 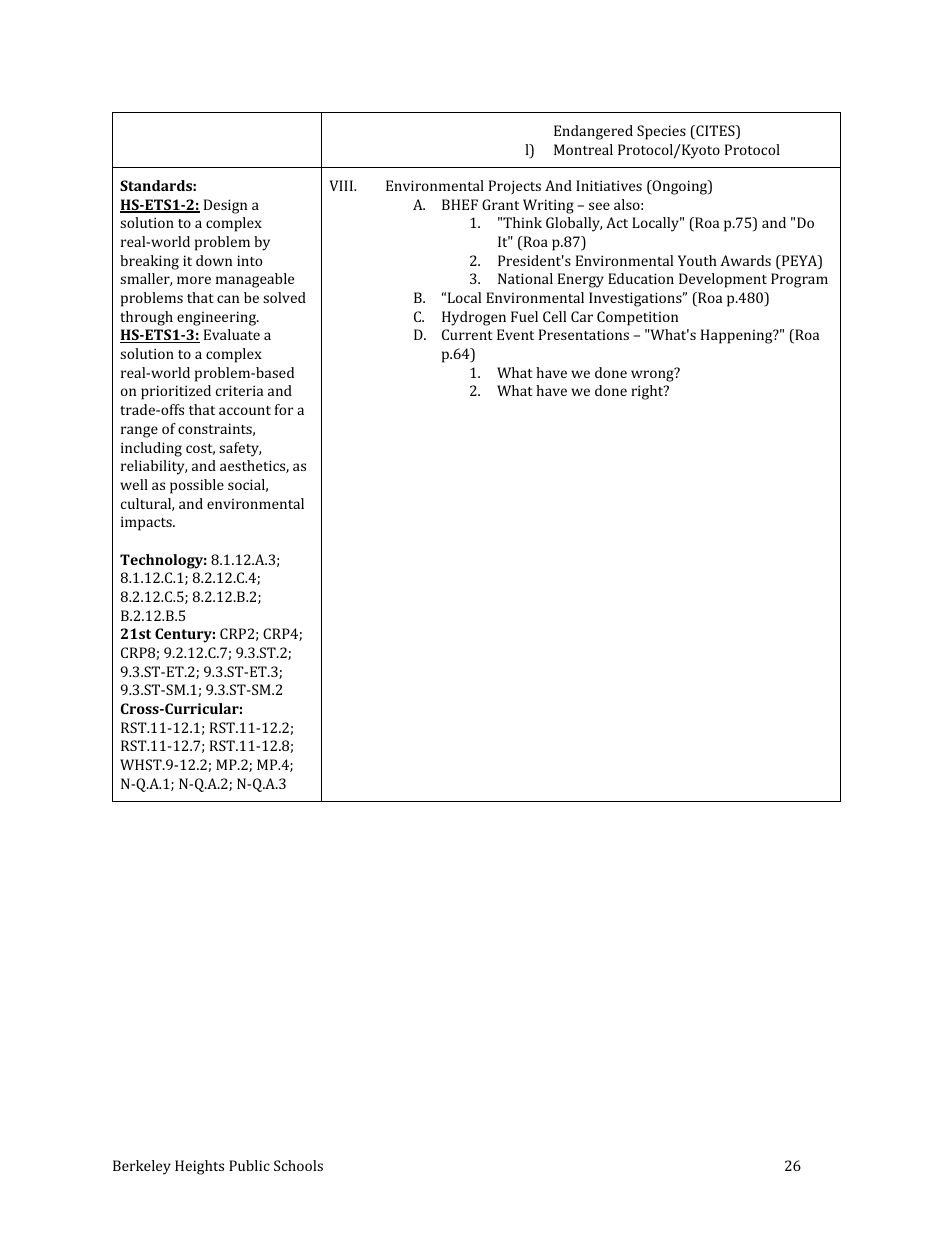 What do you see at coordinates (715, 132) in the screenshot?
I see `CITES` at bounding box center [715, 132].
